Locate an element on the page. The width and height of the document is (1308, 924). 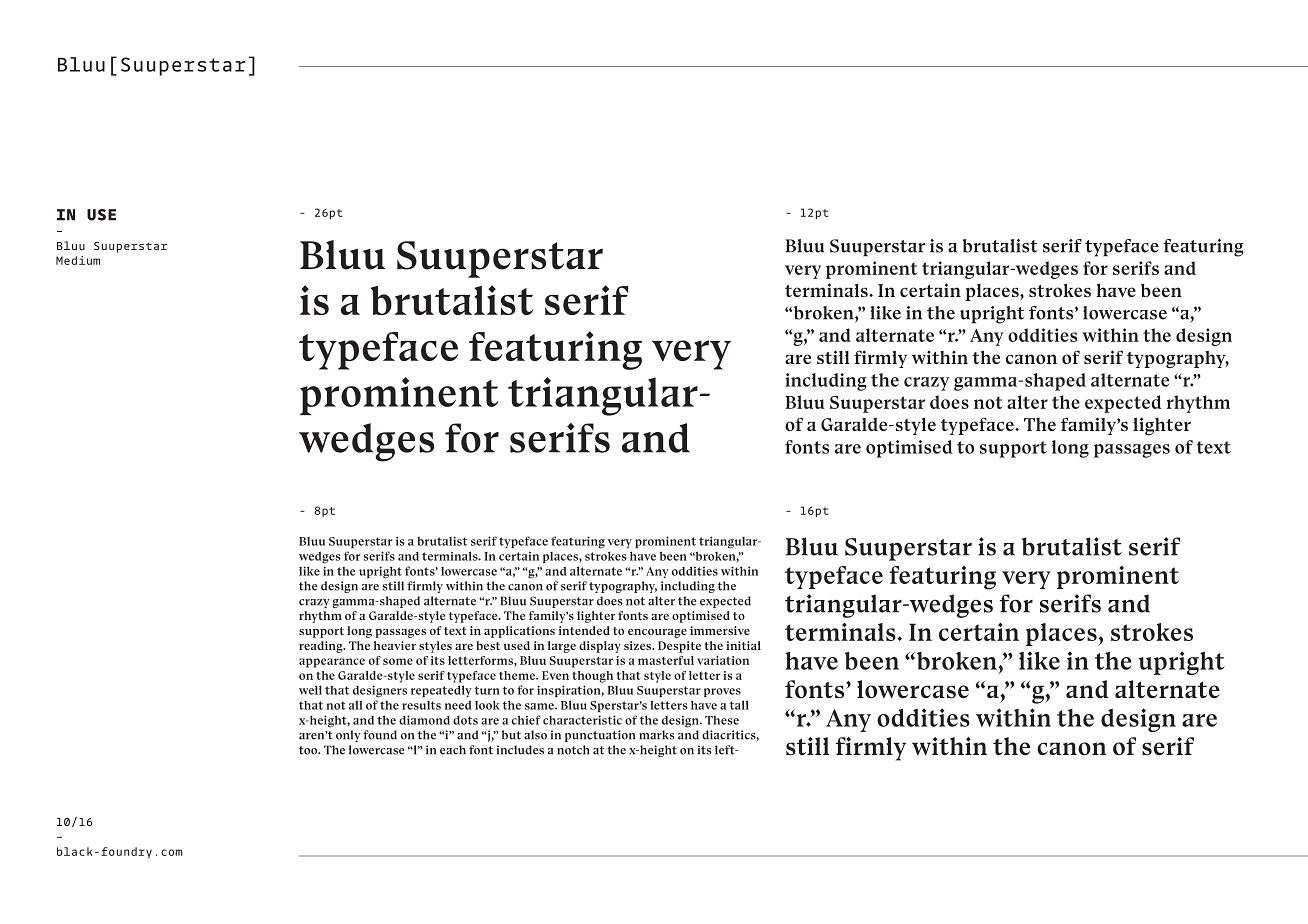
encourage is located at coordinates (657, 633).
